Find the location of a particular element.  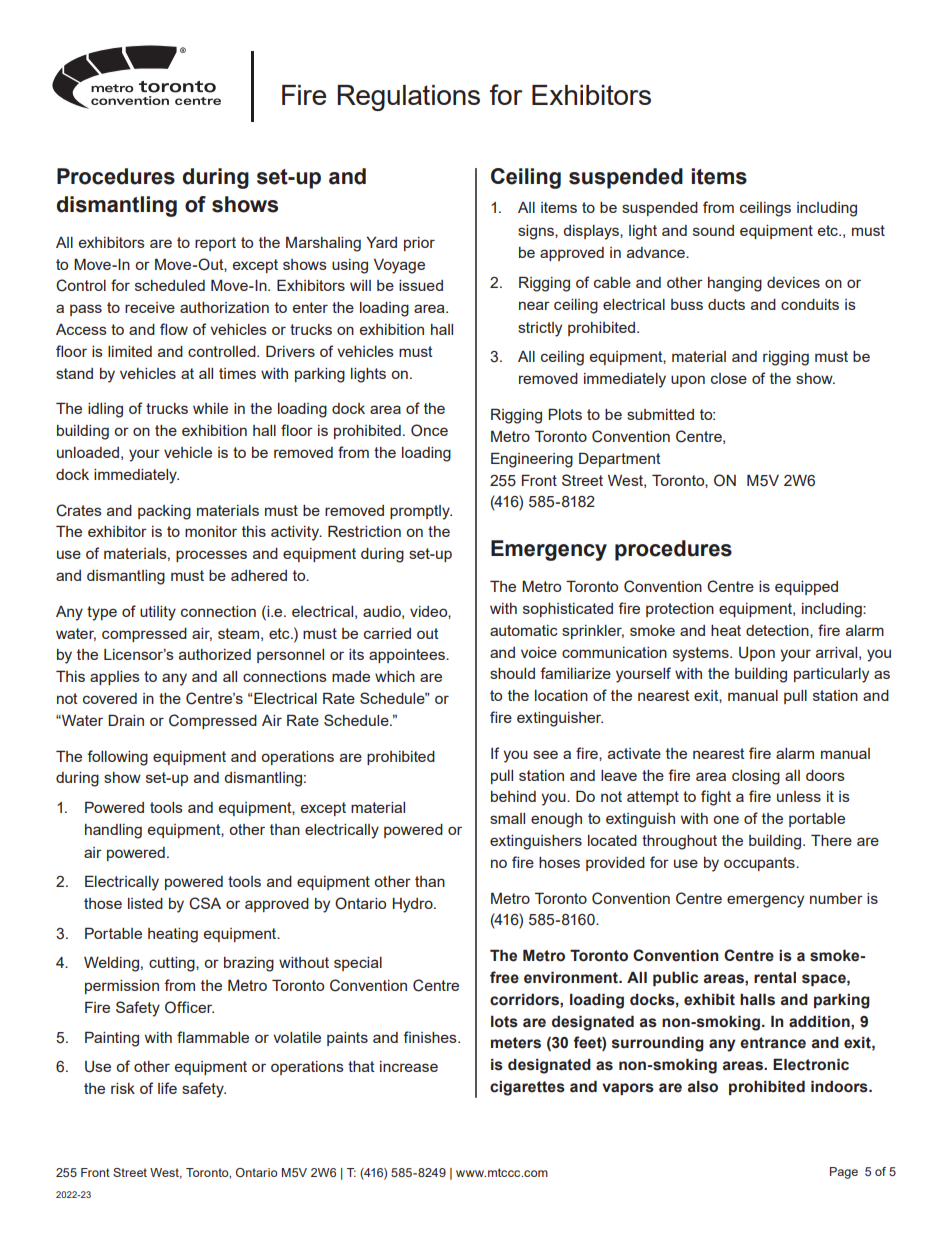

sound is located at coordinates (713, 230).
